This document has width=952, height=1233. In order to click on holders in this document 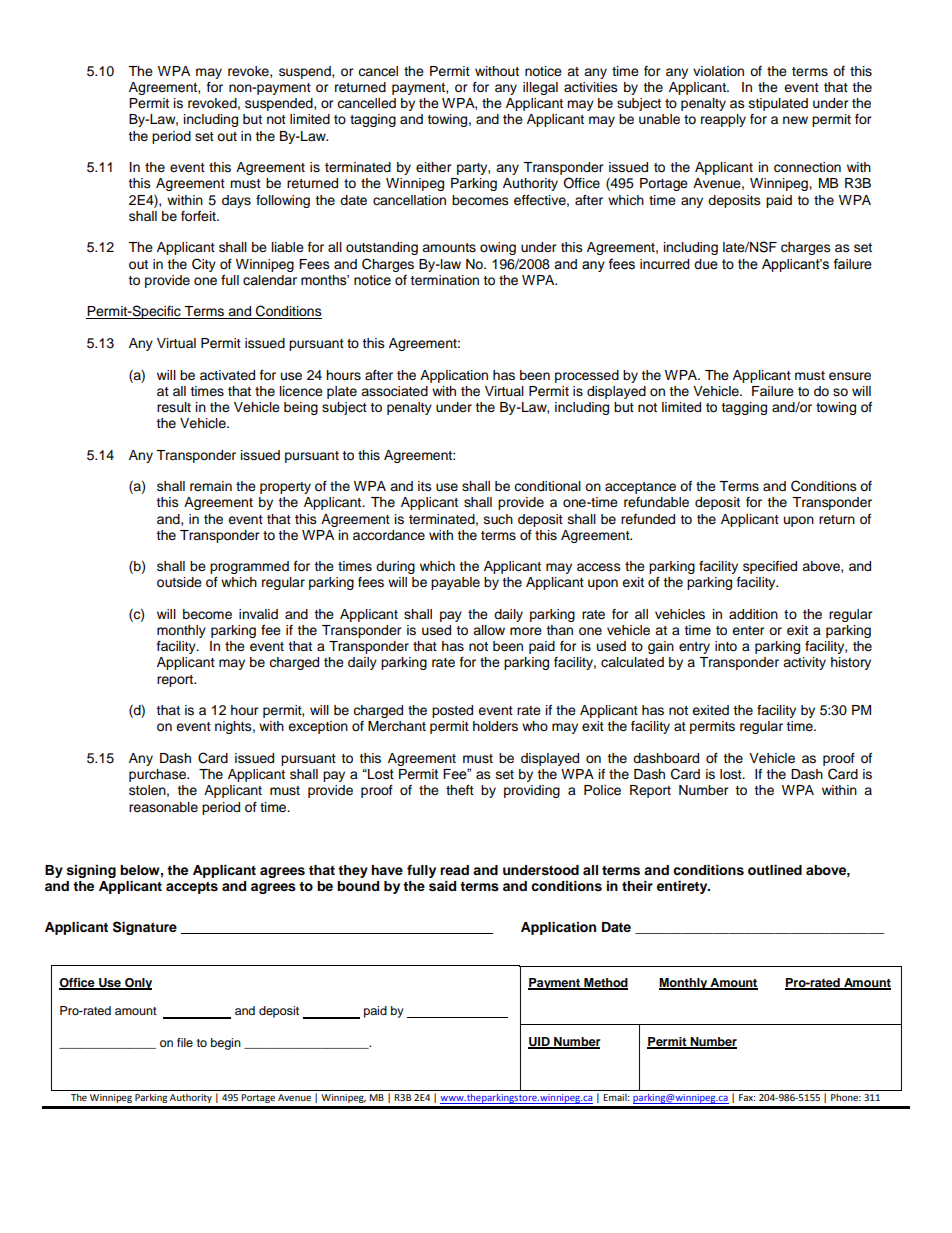, I will do `click(495, 726)`.
